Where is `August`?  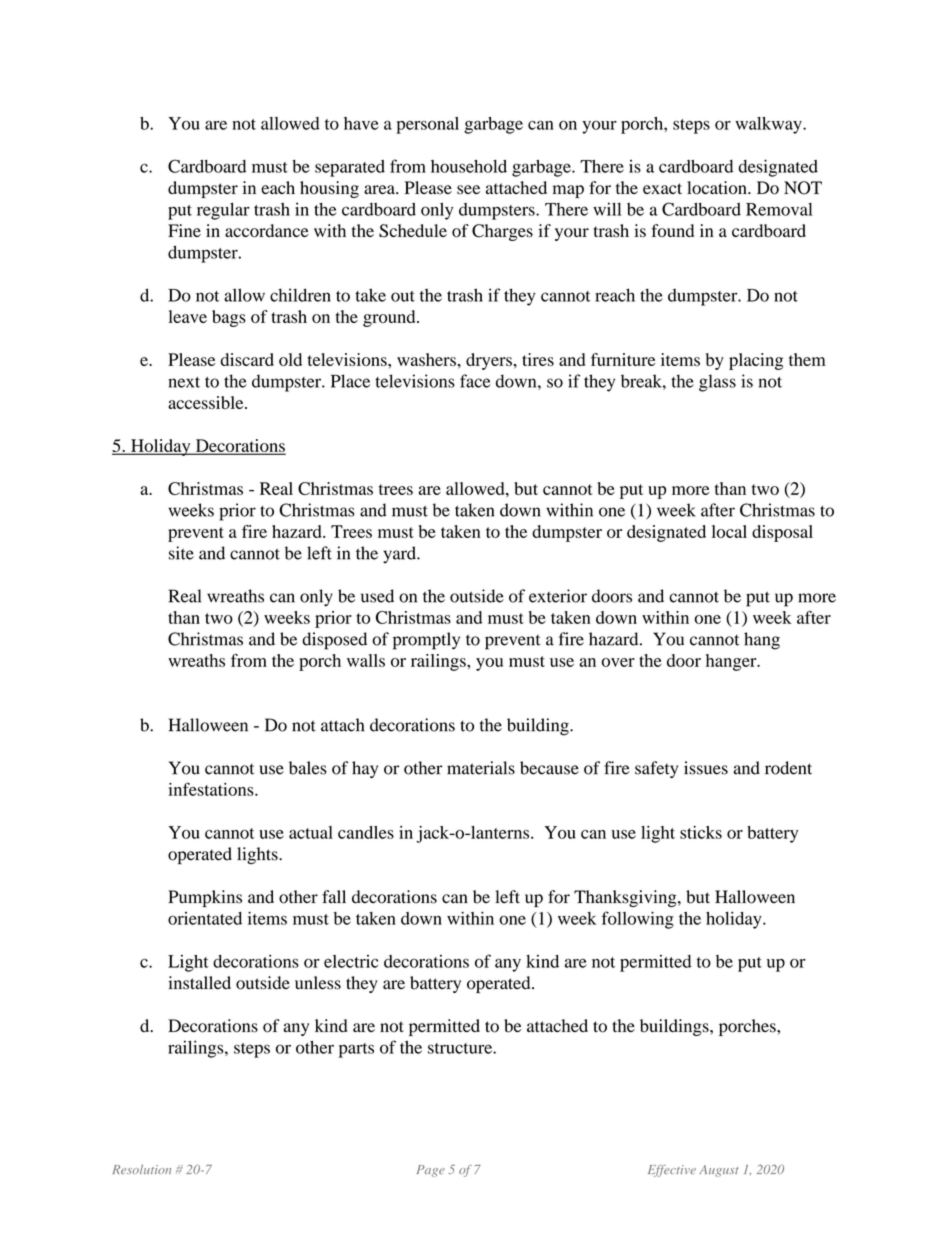 August is located at coordinates (718, 1171).
